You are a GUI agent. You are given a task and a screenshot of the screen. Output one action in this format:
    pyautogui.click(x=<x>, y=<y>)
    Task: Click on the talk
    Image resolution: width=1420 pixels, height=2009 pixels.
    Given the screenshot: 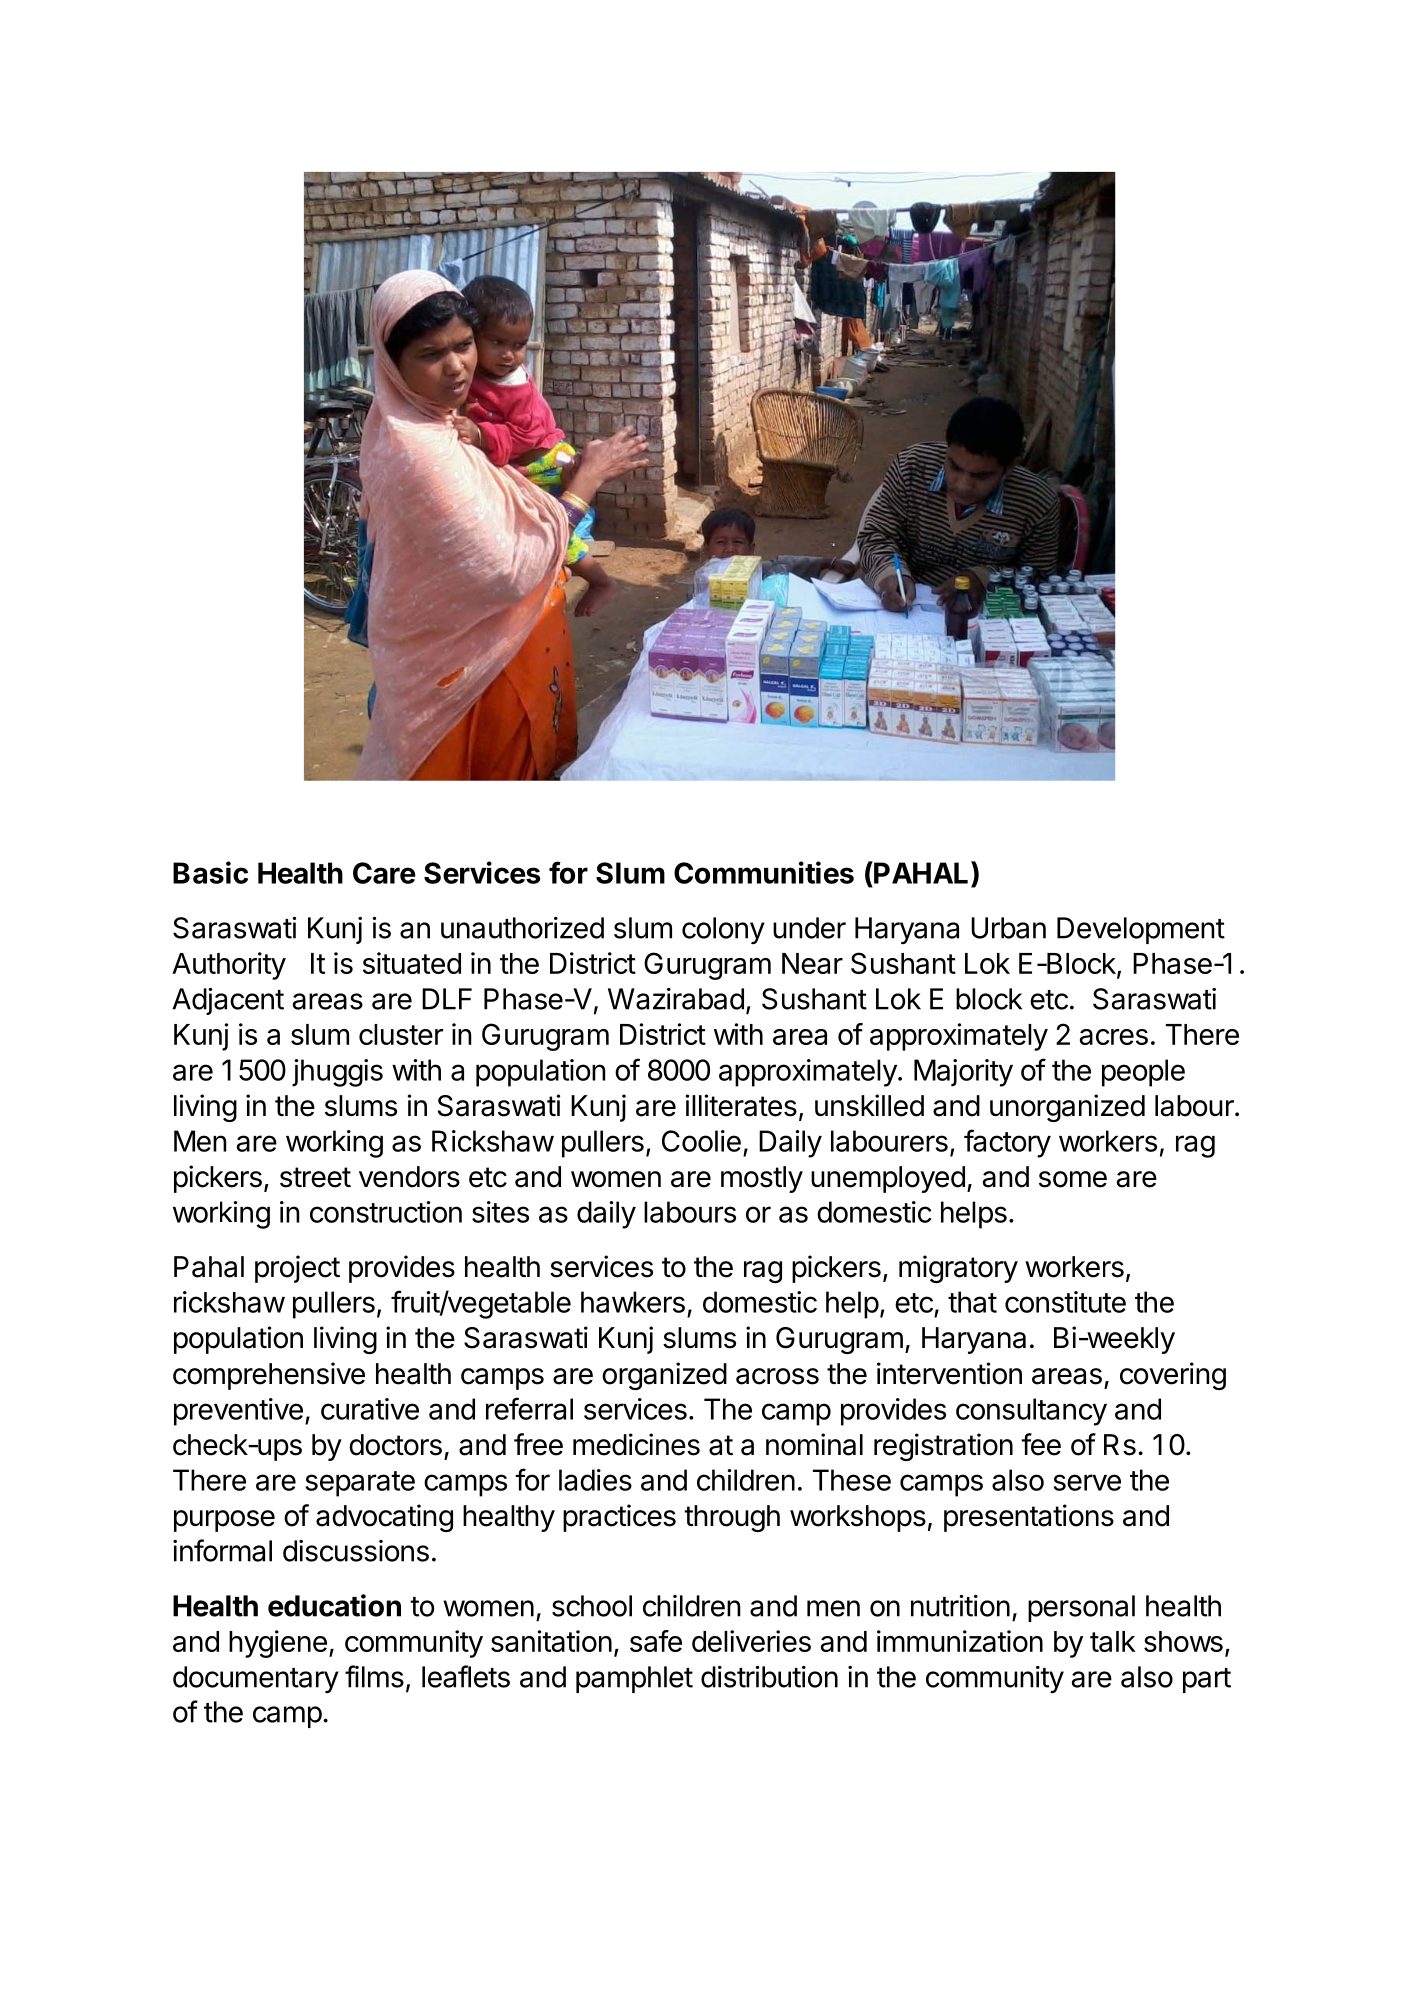 What is the action you would take?
    pyautogui.click(x=1113, y=1641)
